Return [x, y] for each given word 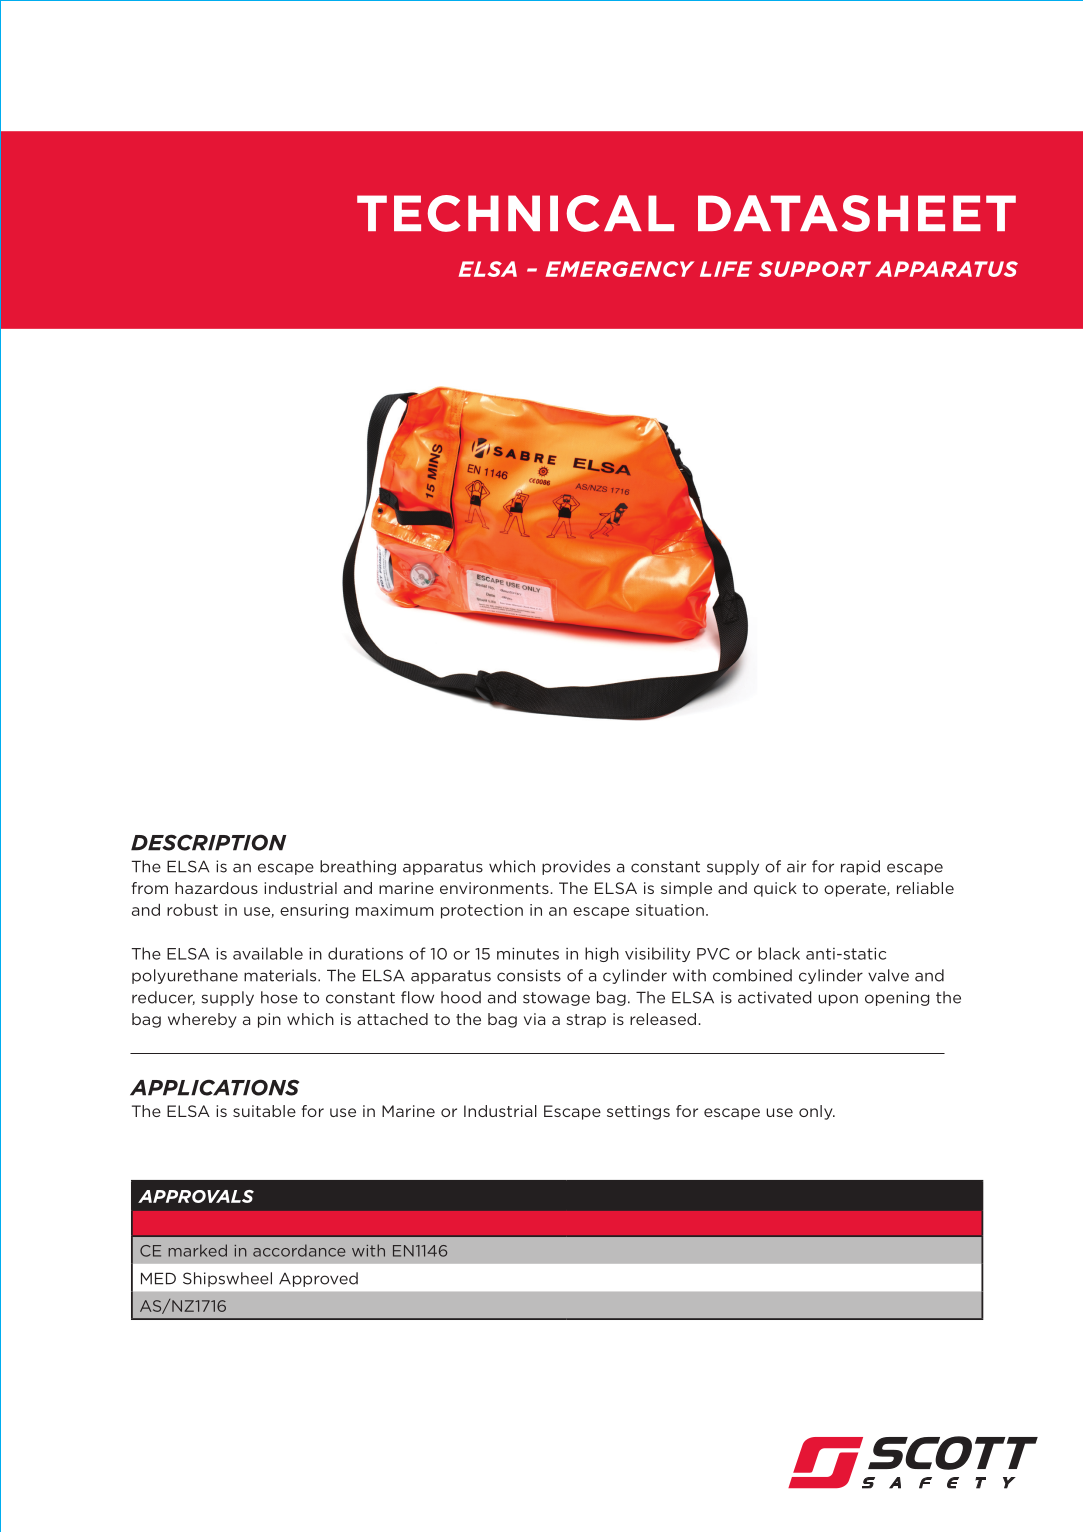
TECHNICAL [515, 213]
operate [856, 890]
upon [838, 1000]
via [534, 1019]
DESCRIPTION [208, 842]
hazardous [216, 888]
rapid [860, 867]
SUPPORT [815, 269]
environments [495, 888]
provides [576, 867]
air [796, 866]
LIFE [726, 269]
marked [197, 1250]
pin [269, 1020]
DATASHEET [857, 213]
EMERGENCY [620, 269]
